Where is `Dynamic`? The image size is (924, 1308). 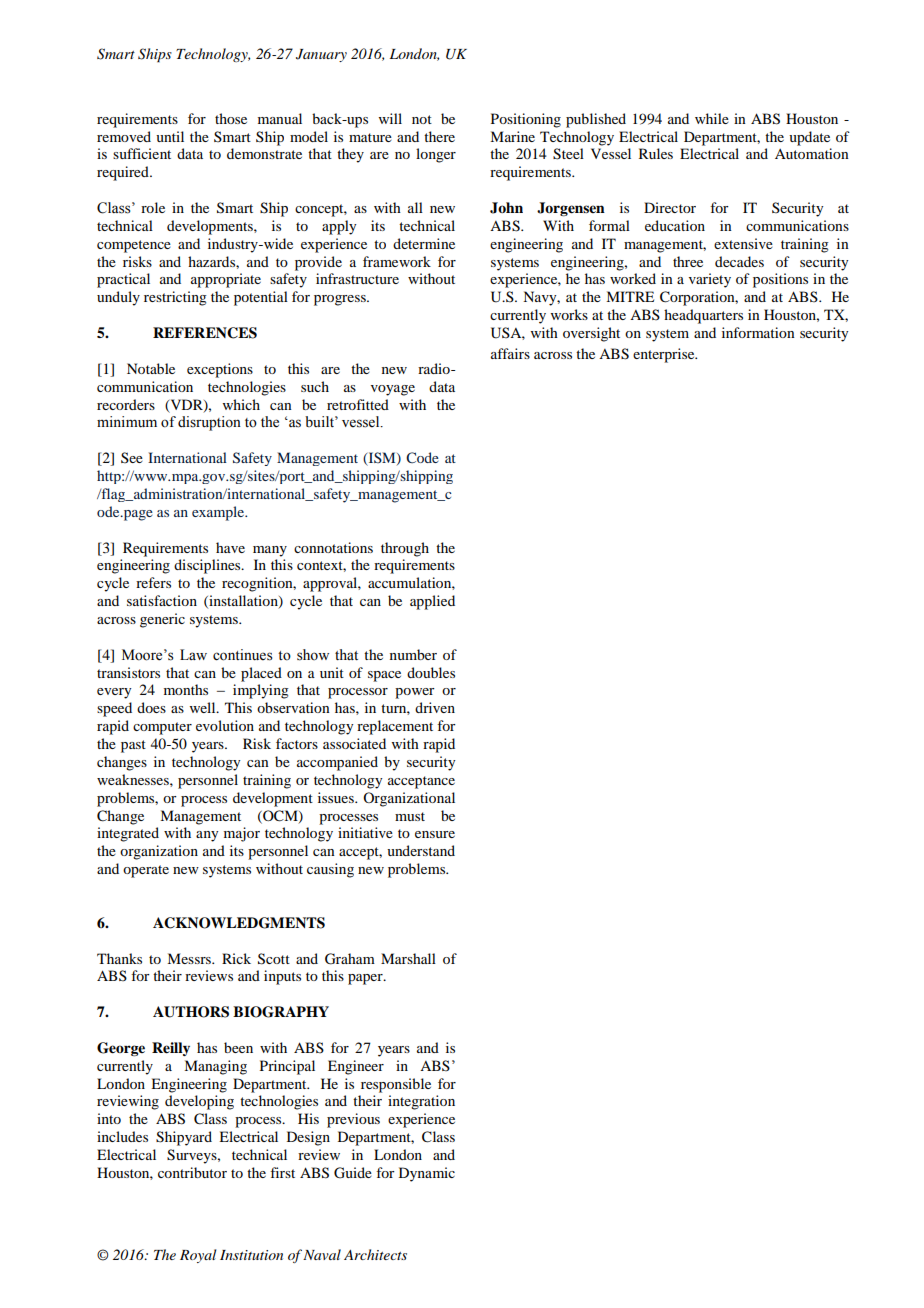 Dynamic is located at coordinates (427, 1174).
